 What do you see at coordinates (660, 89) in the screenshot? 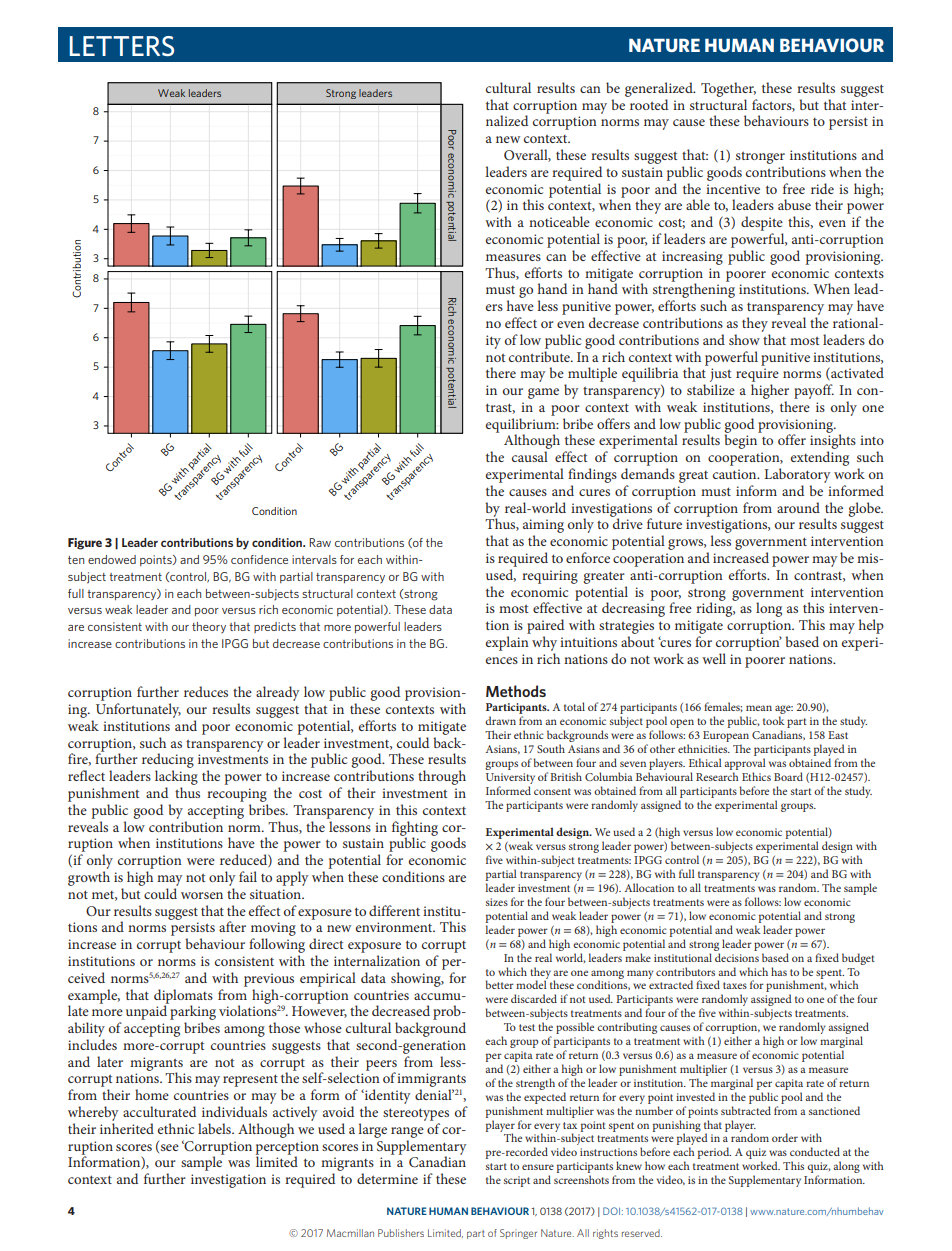
I see `generalized` at bounding box center [660, 89].
